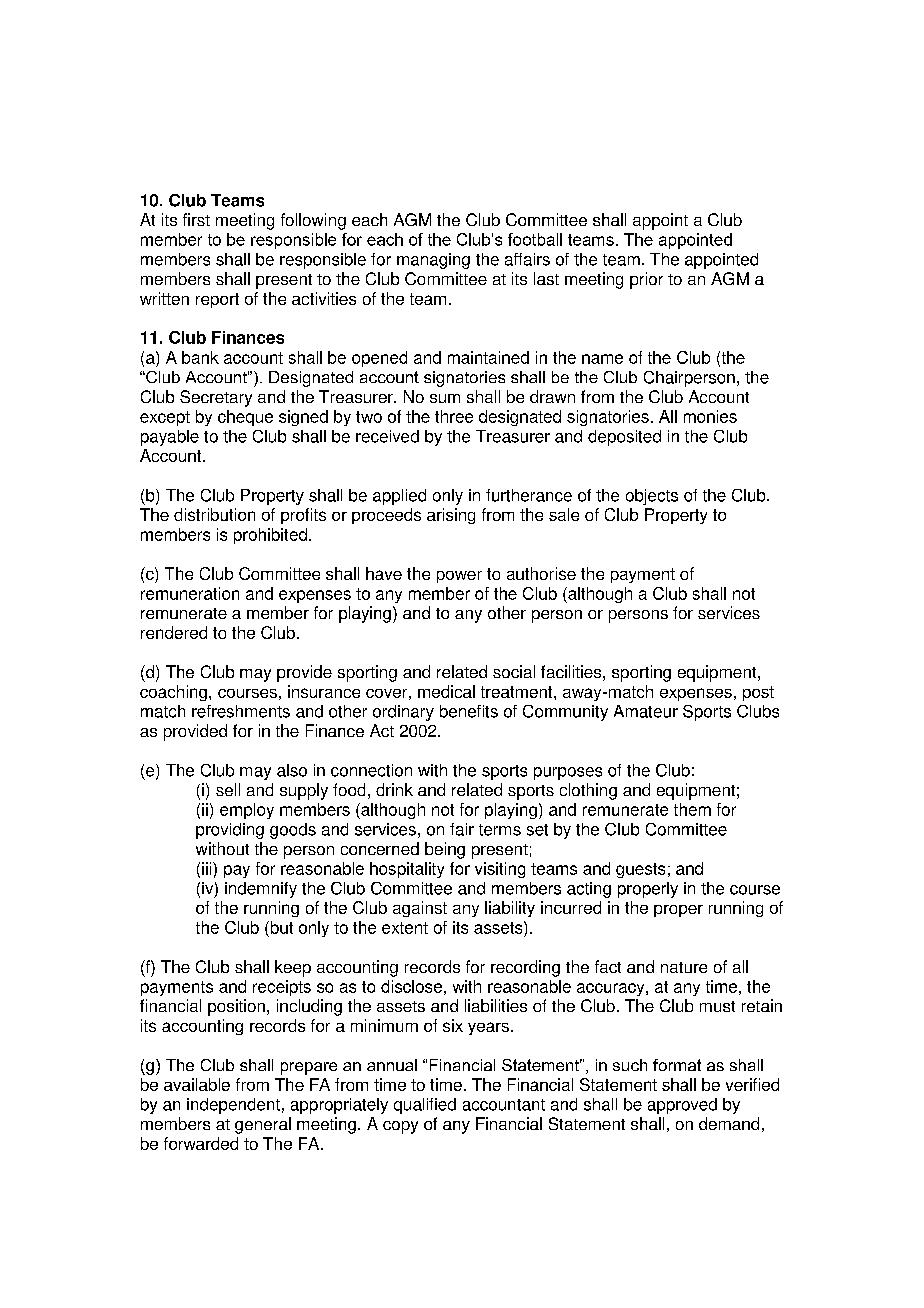 The height and width of the image is (1308, 924). I want to click on first, so click(196, 219).
